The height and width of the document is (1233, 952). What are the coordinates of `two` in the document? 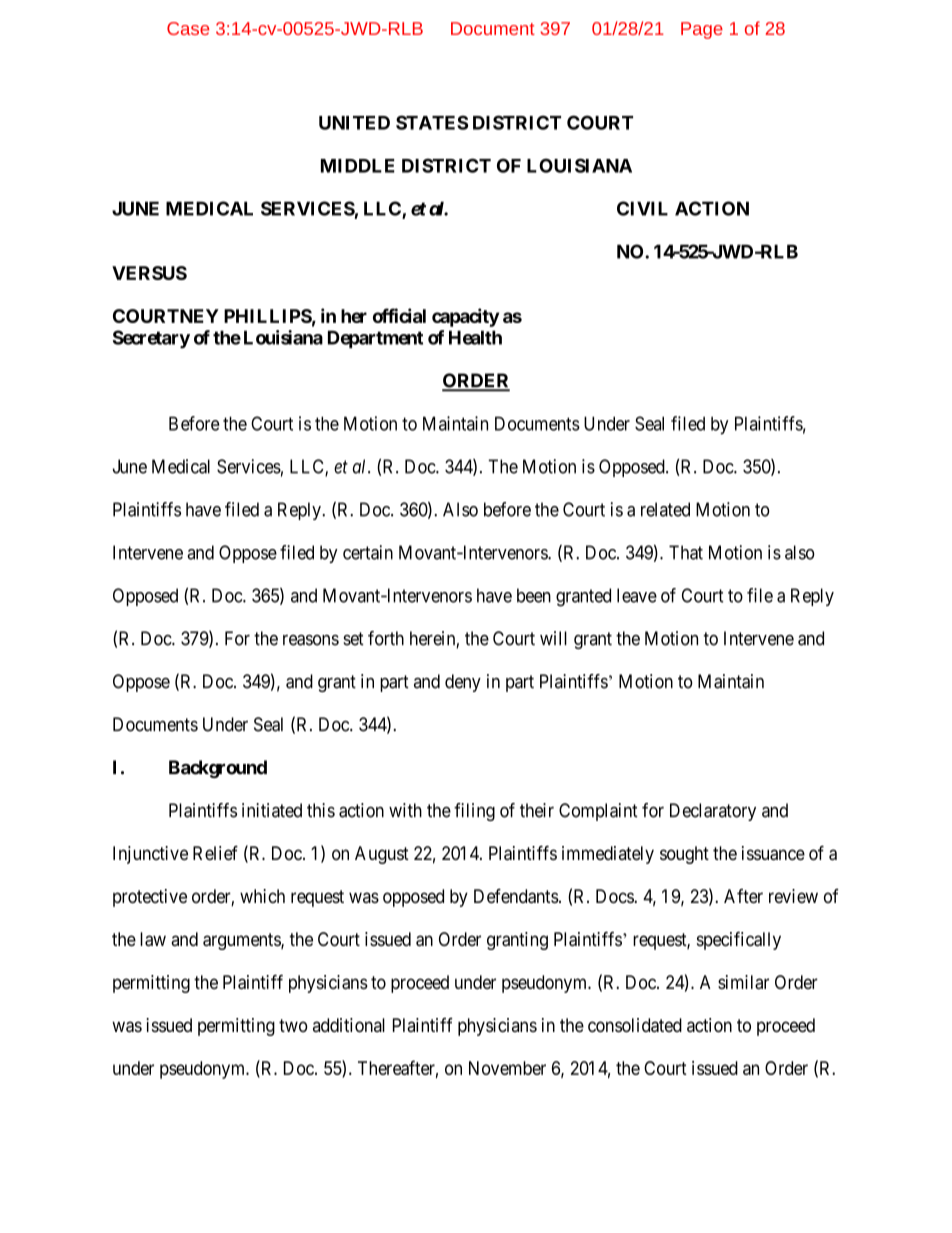 It's located at (293, 1025).
